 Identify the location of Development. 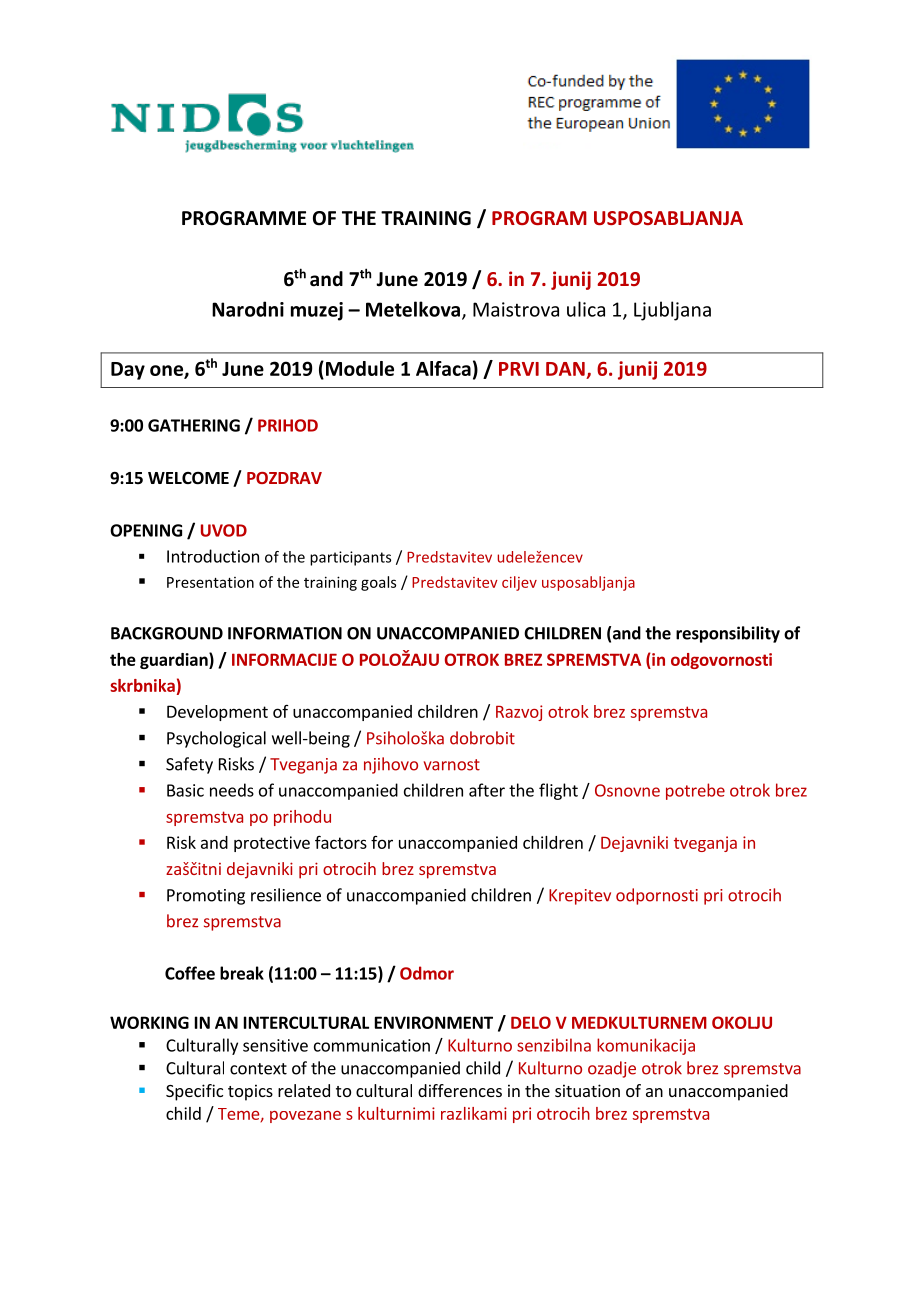
(217, 713).
